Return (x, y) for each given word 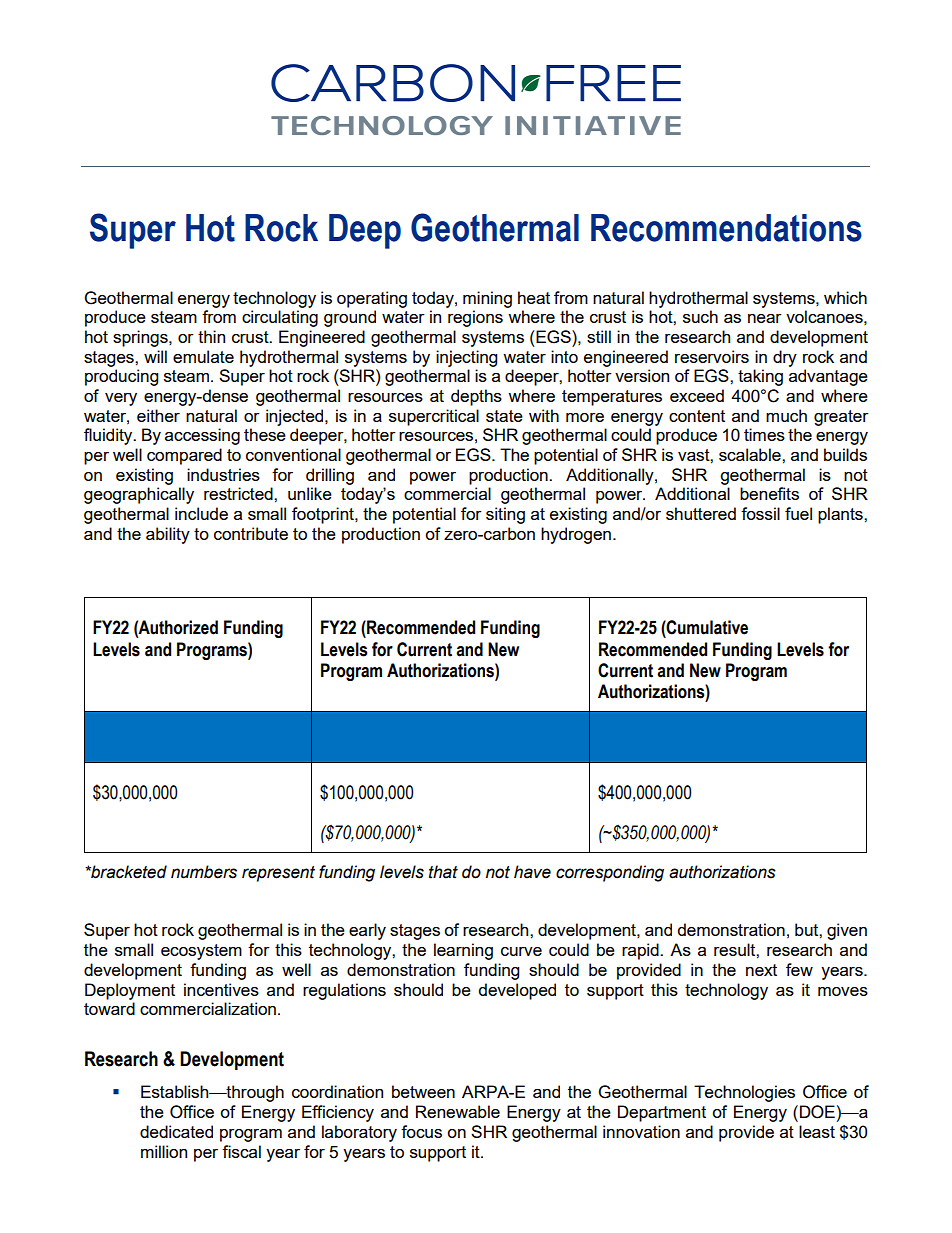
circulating (280, 318)
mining (487, 299)
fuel (798, 513)
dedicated (176, 1131)
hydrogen (576, 535)
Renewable (458, 1111)
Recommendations (726, 228)
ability (168, 535)
